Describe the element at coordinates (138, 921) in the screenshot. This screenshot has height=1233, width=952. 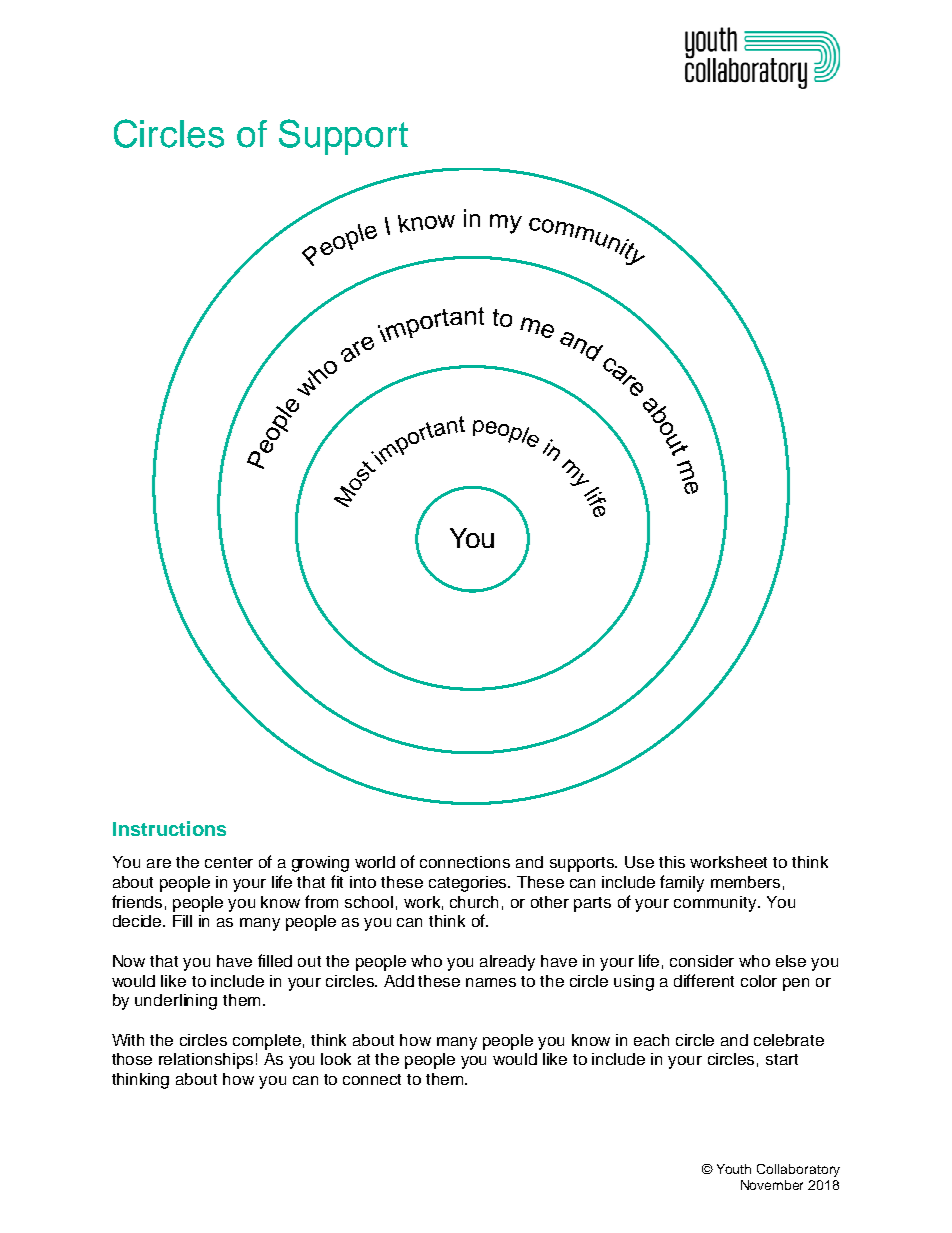
I see `decide` at that location.
